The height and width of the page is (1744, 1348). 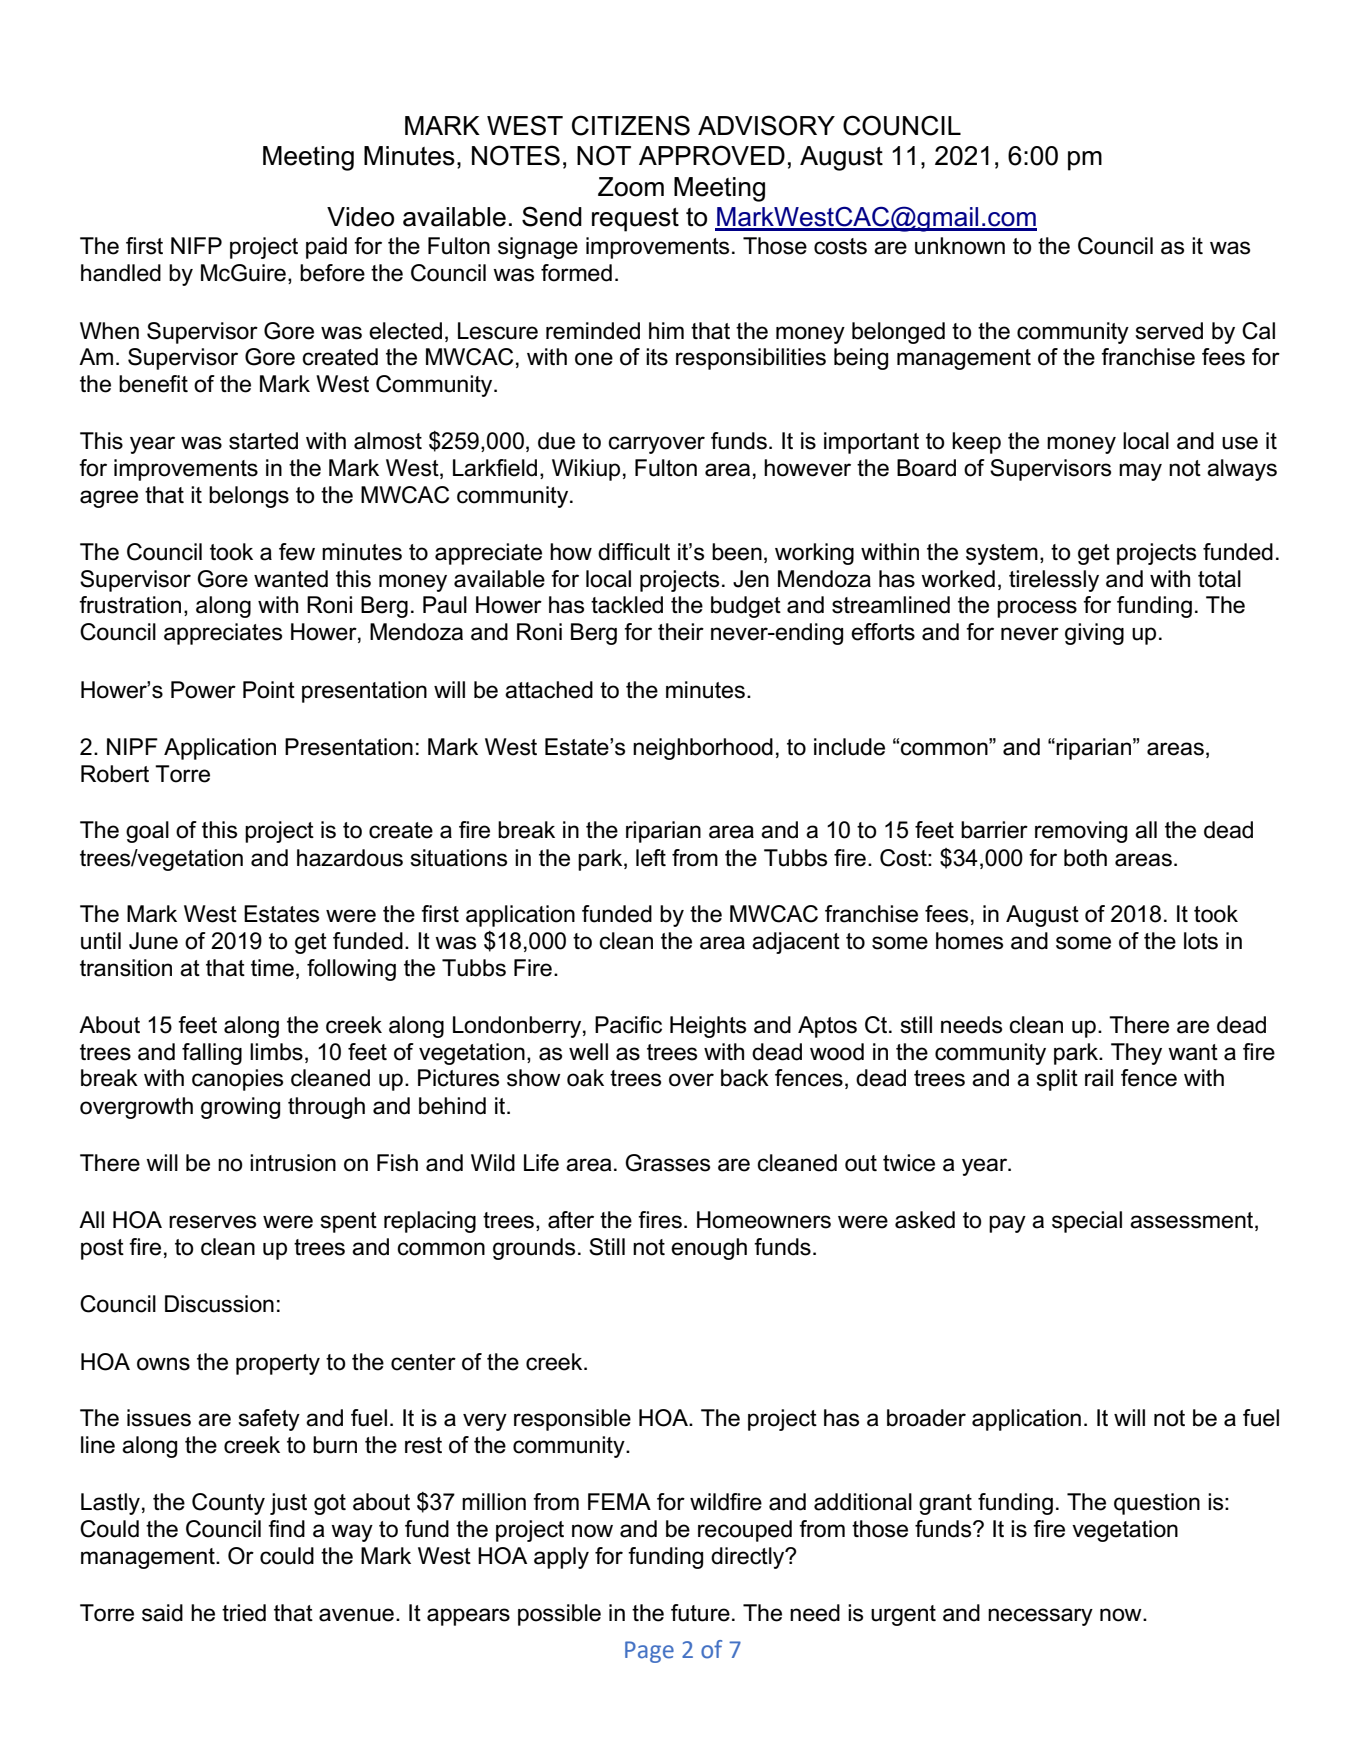 I want to click on Video, so click(x=360, y=217).
